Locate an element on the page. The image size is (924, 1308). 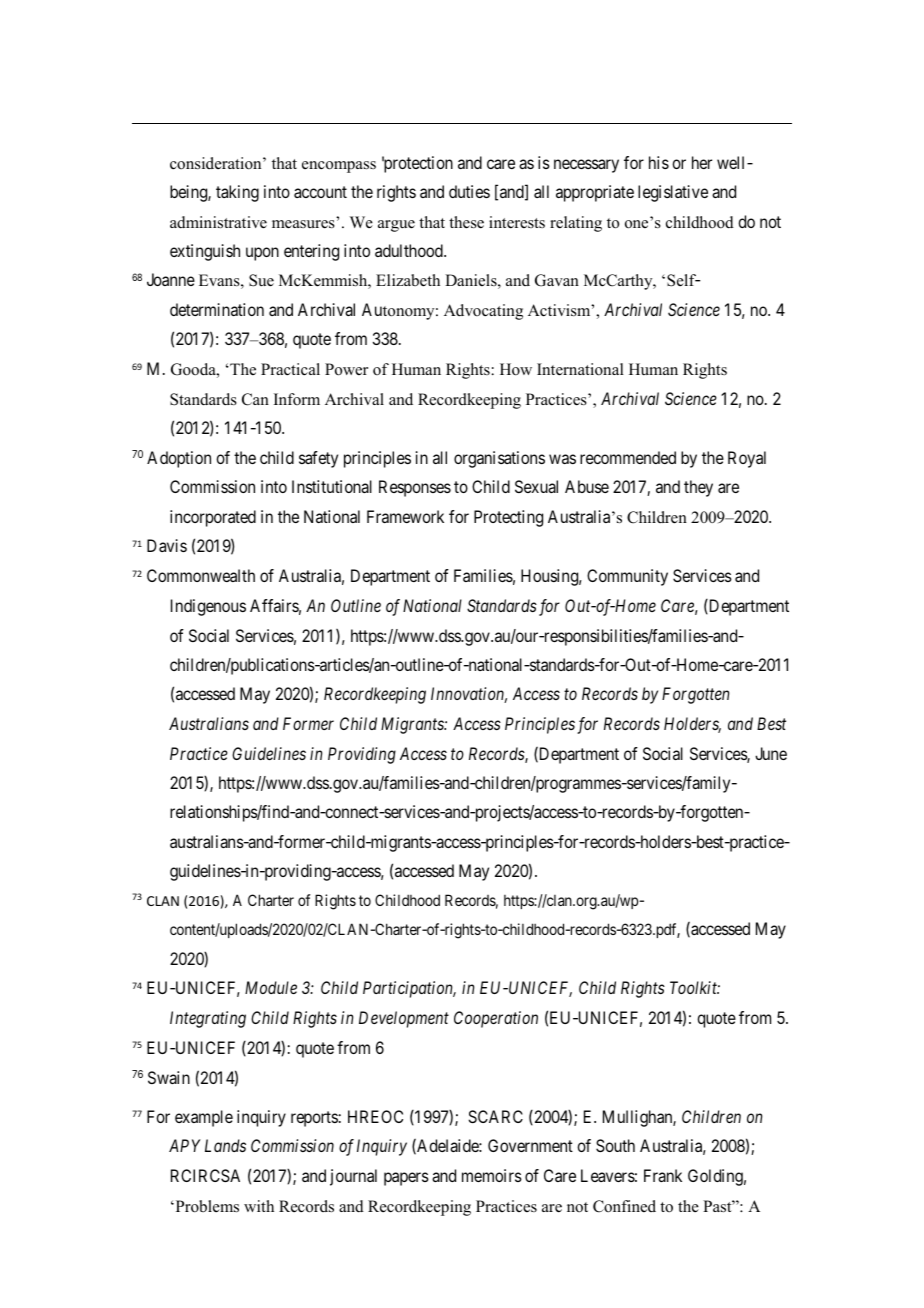
Lands is located at coordinates (225, 1145).
